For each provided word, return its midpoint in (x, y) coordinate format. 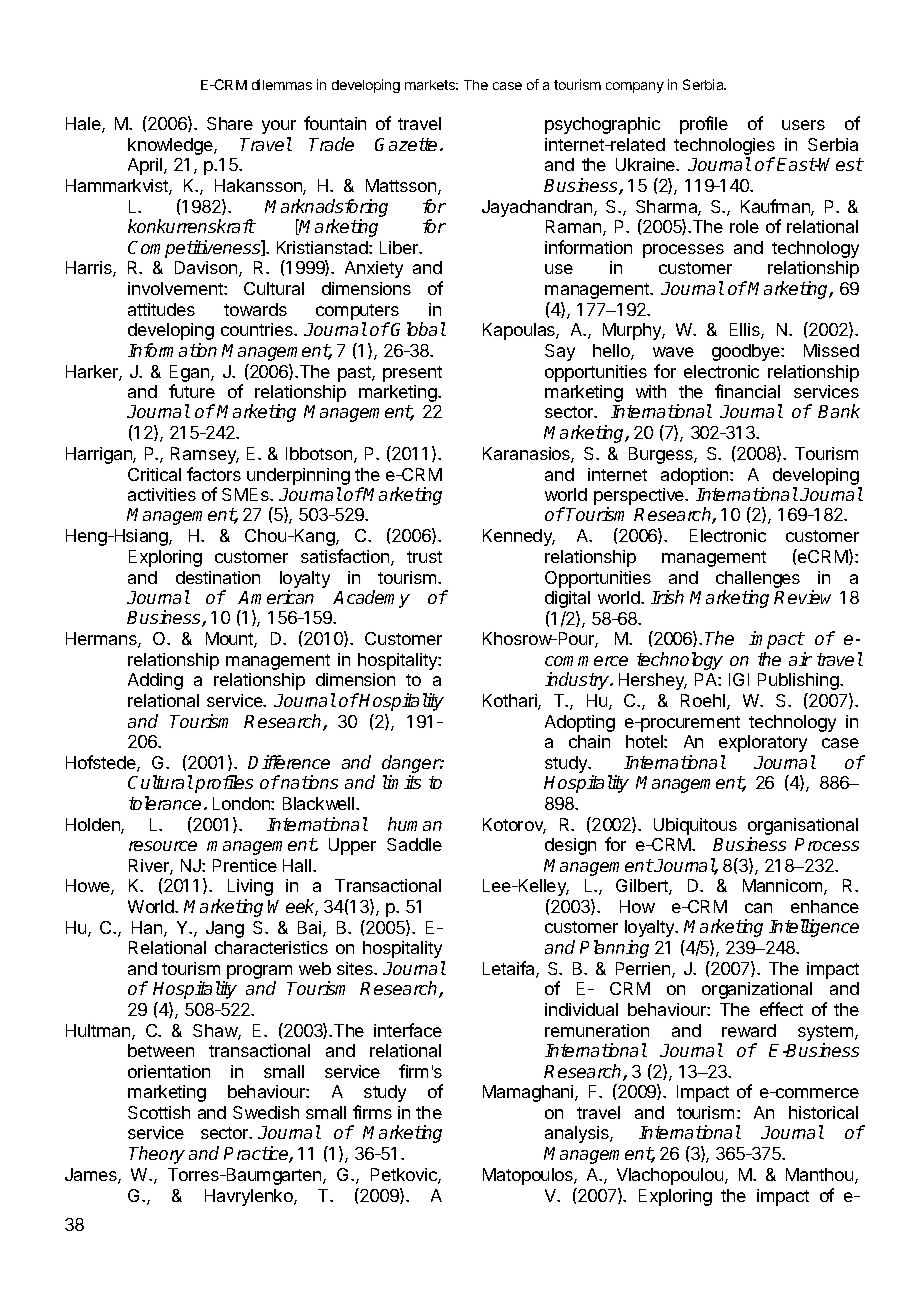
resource (163, 846)
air (800, 659)
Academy (371, 599)
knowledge (171, 146)
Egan (191, 373)
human (415, 824)
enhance (825, 906)
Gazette (406, 144)
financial (747, 391)
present (412, 374)
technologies (724, 148)
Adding (155, 681)
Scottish (159, 1112)
